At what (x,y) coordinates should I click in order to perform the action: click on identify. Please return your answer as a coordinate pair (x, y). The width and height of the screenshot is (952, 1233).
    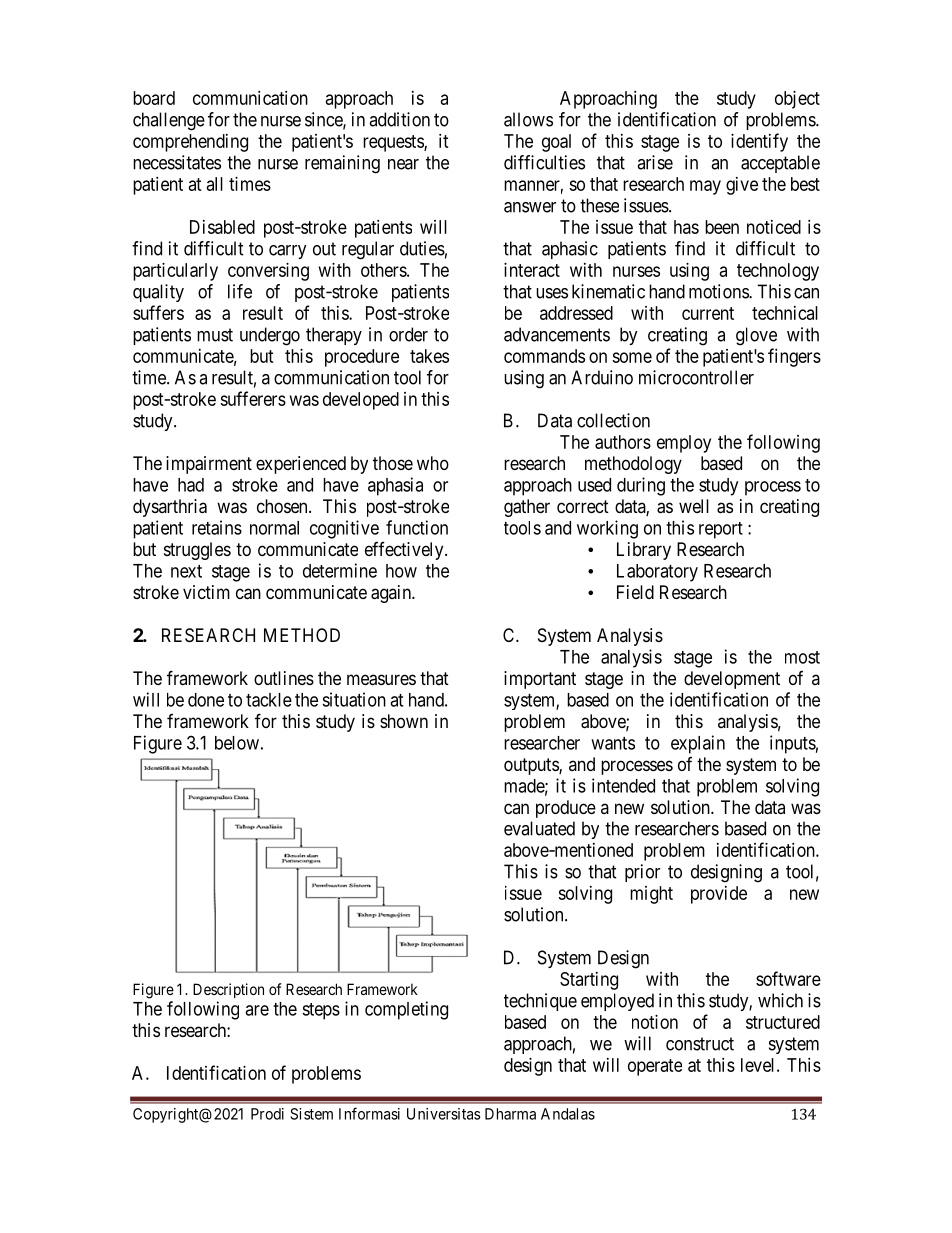
    Looking at the image, I should click on (759, 142).
